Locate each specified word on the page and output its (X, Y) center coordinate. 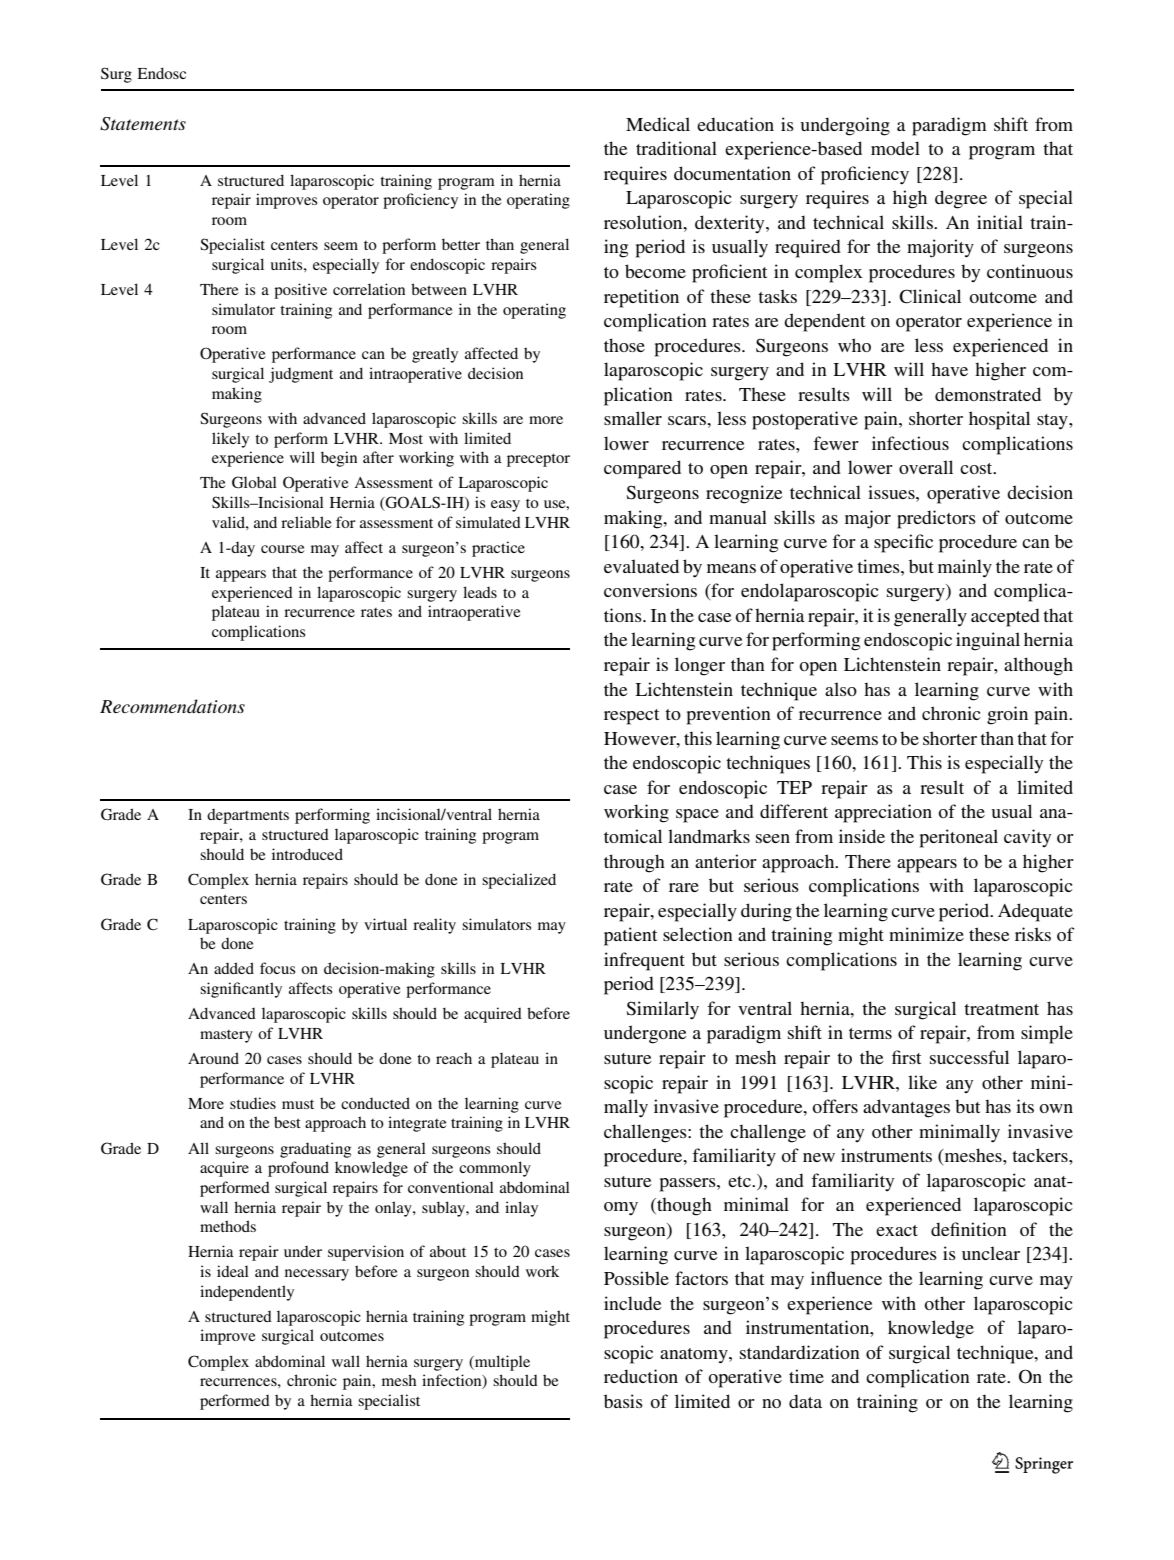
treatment (1001, 1009)
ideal (233, 1271)
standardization (800, 1352)
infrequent (644, 961)
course (282, 549)
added (234, 968)
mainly (965, 568)
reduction (641, 1376)
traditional (676, 148)
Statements (143, 124)
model (895, 148)
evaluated (641, 566)
